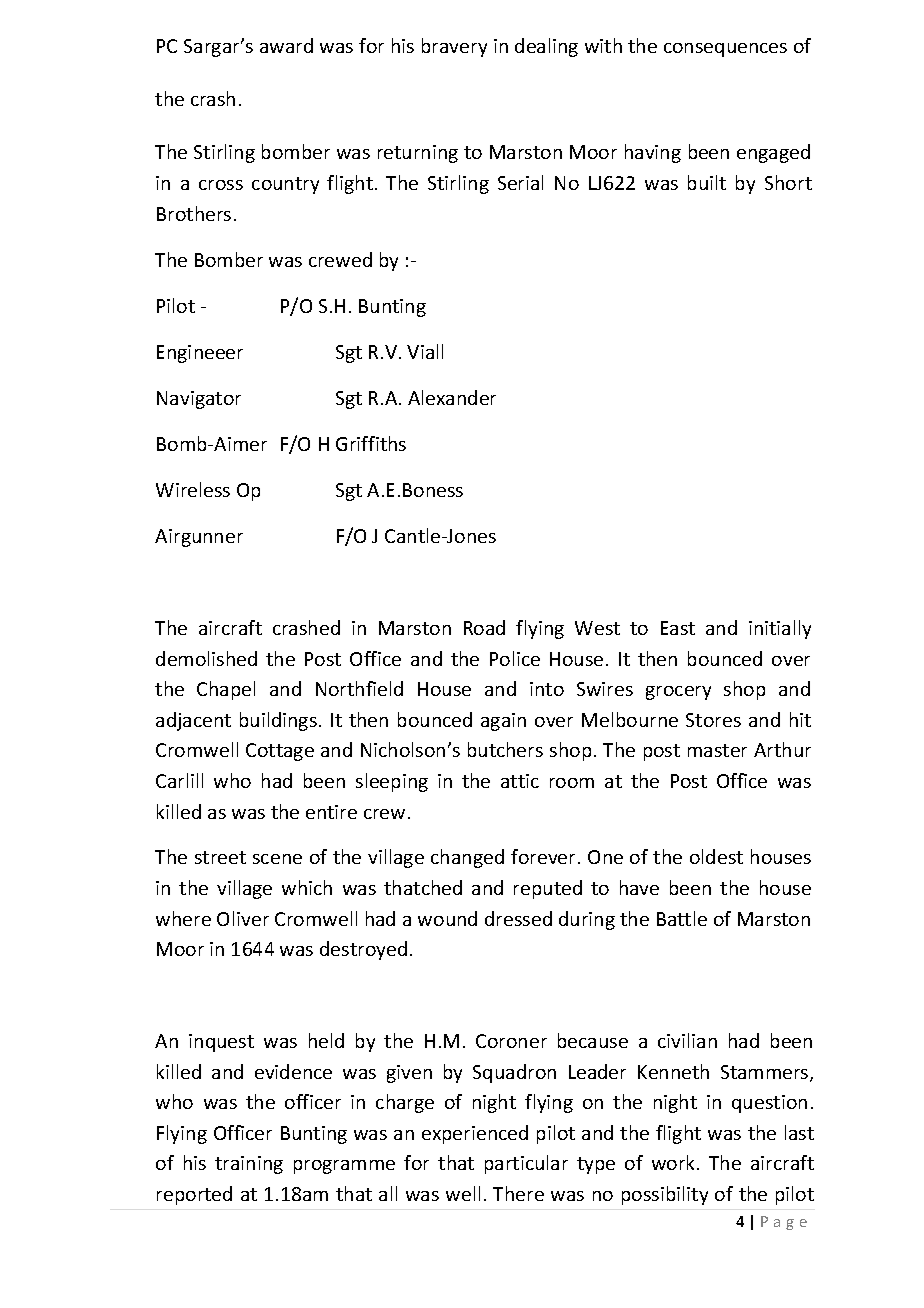 The height and width of the screenshot is (1308, 924). Describe the element at coordinates (454, 47) in the screenshot. I see `bravery` at that location.
